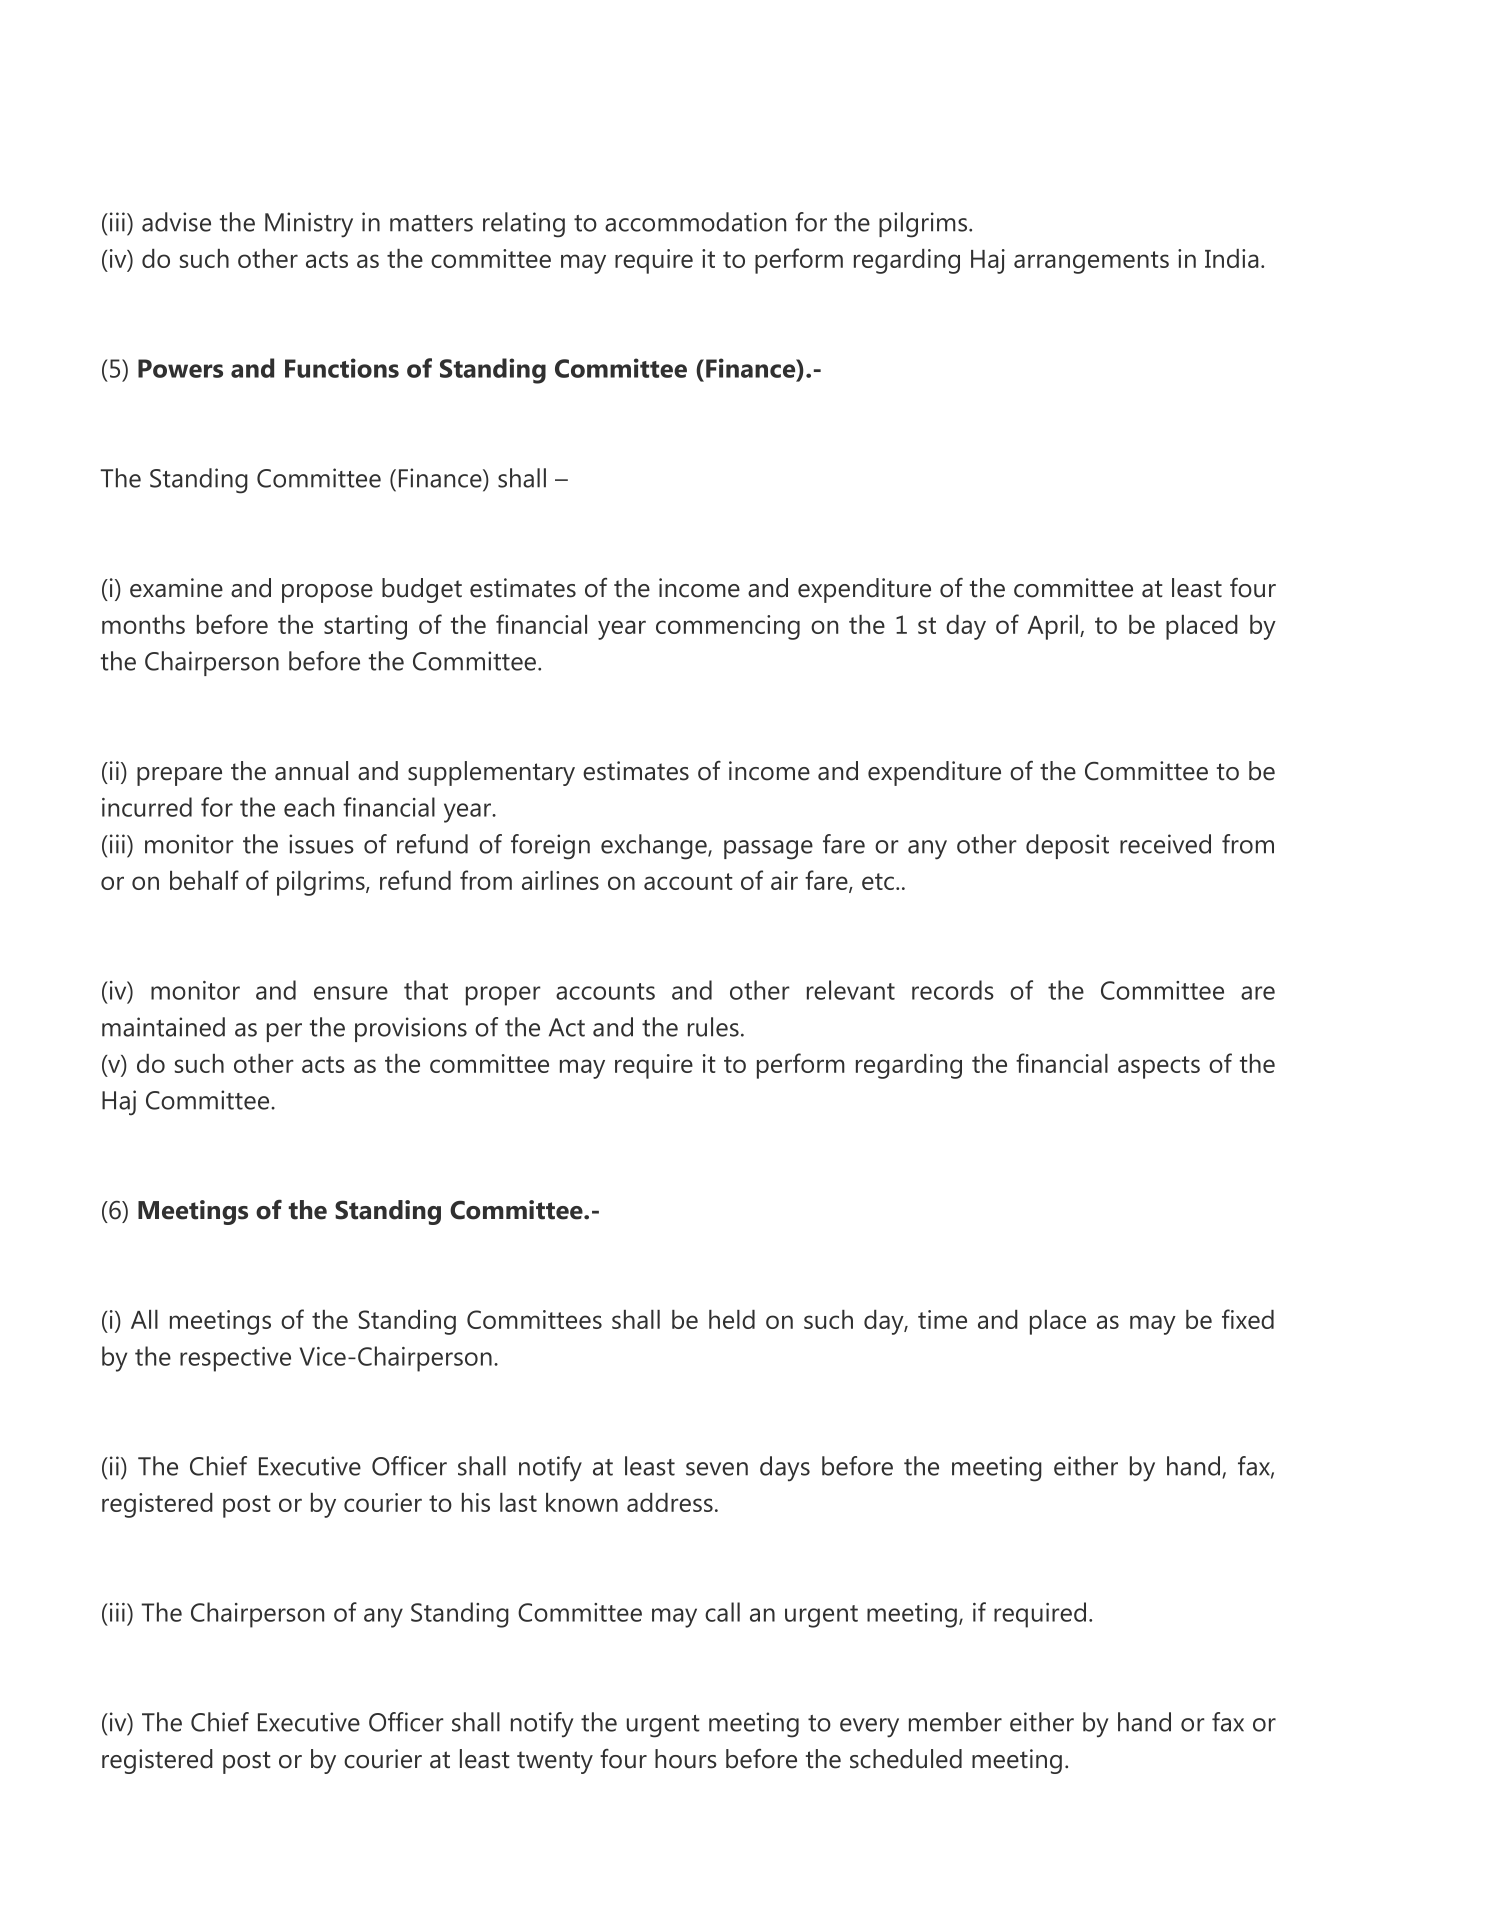 This document has height=1932, width=1493. What do you see at coordinates (732, 1319) in the document?
I see `held` at bounding box center [732, 1319].
